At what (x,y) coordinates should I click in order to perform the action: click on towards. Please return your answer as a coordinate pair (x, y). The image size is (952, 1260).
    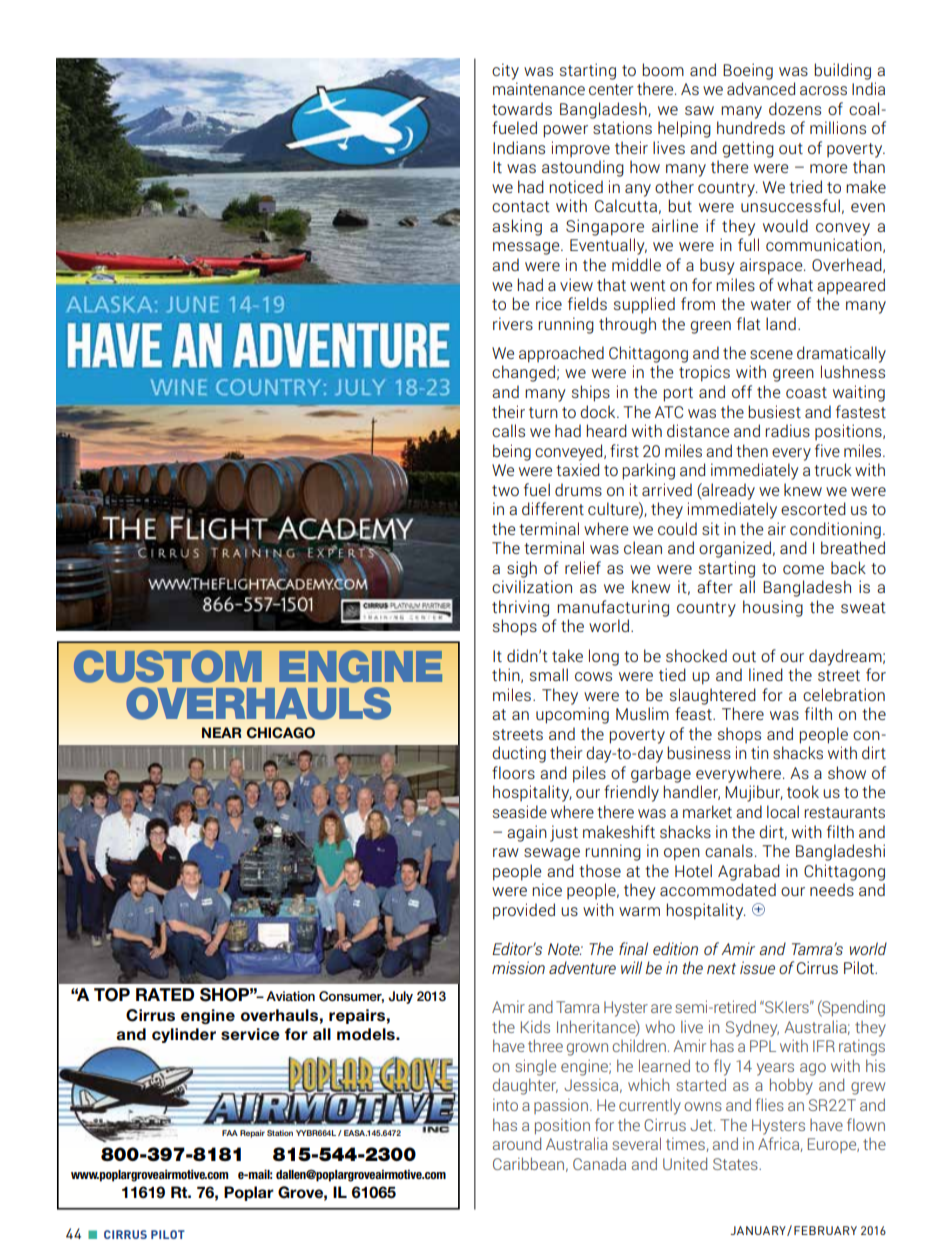
    Looking at the image, I should click on (522, 108).
